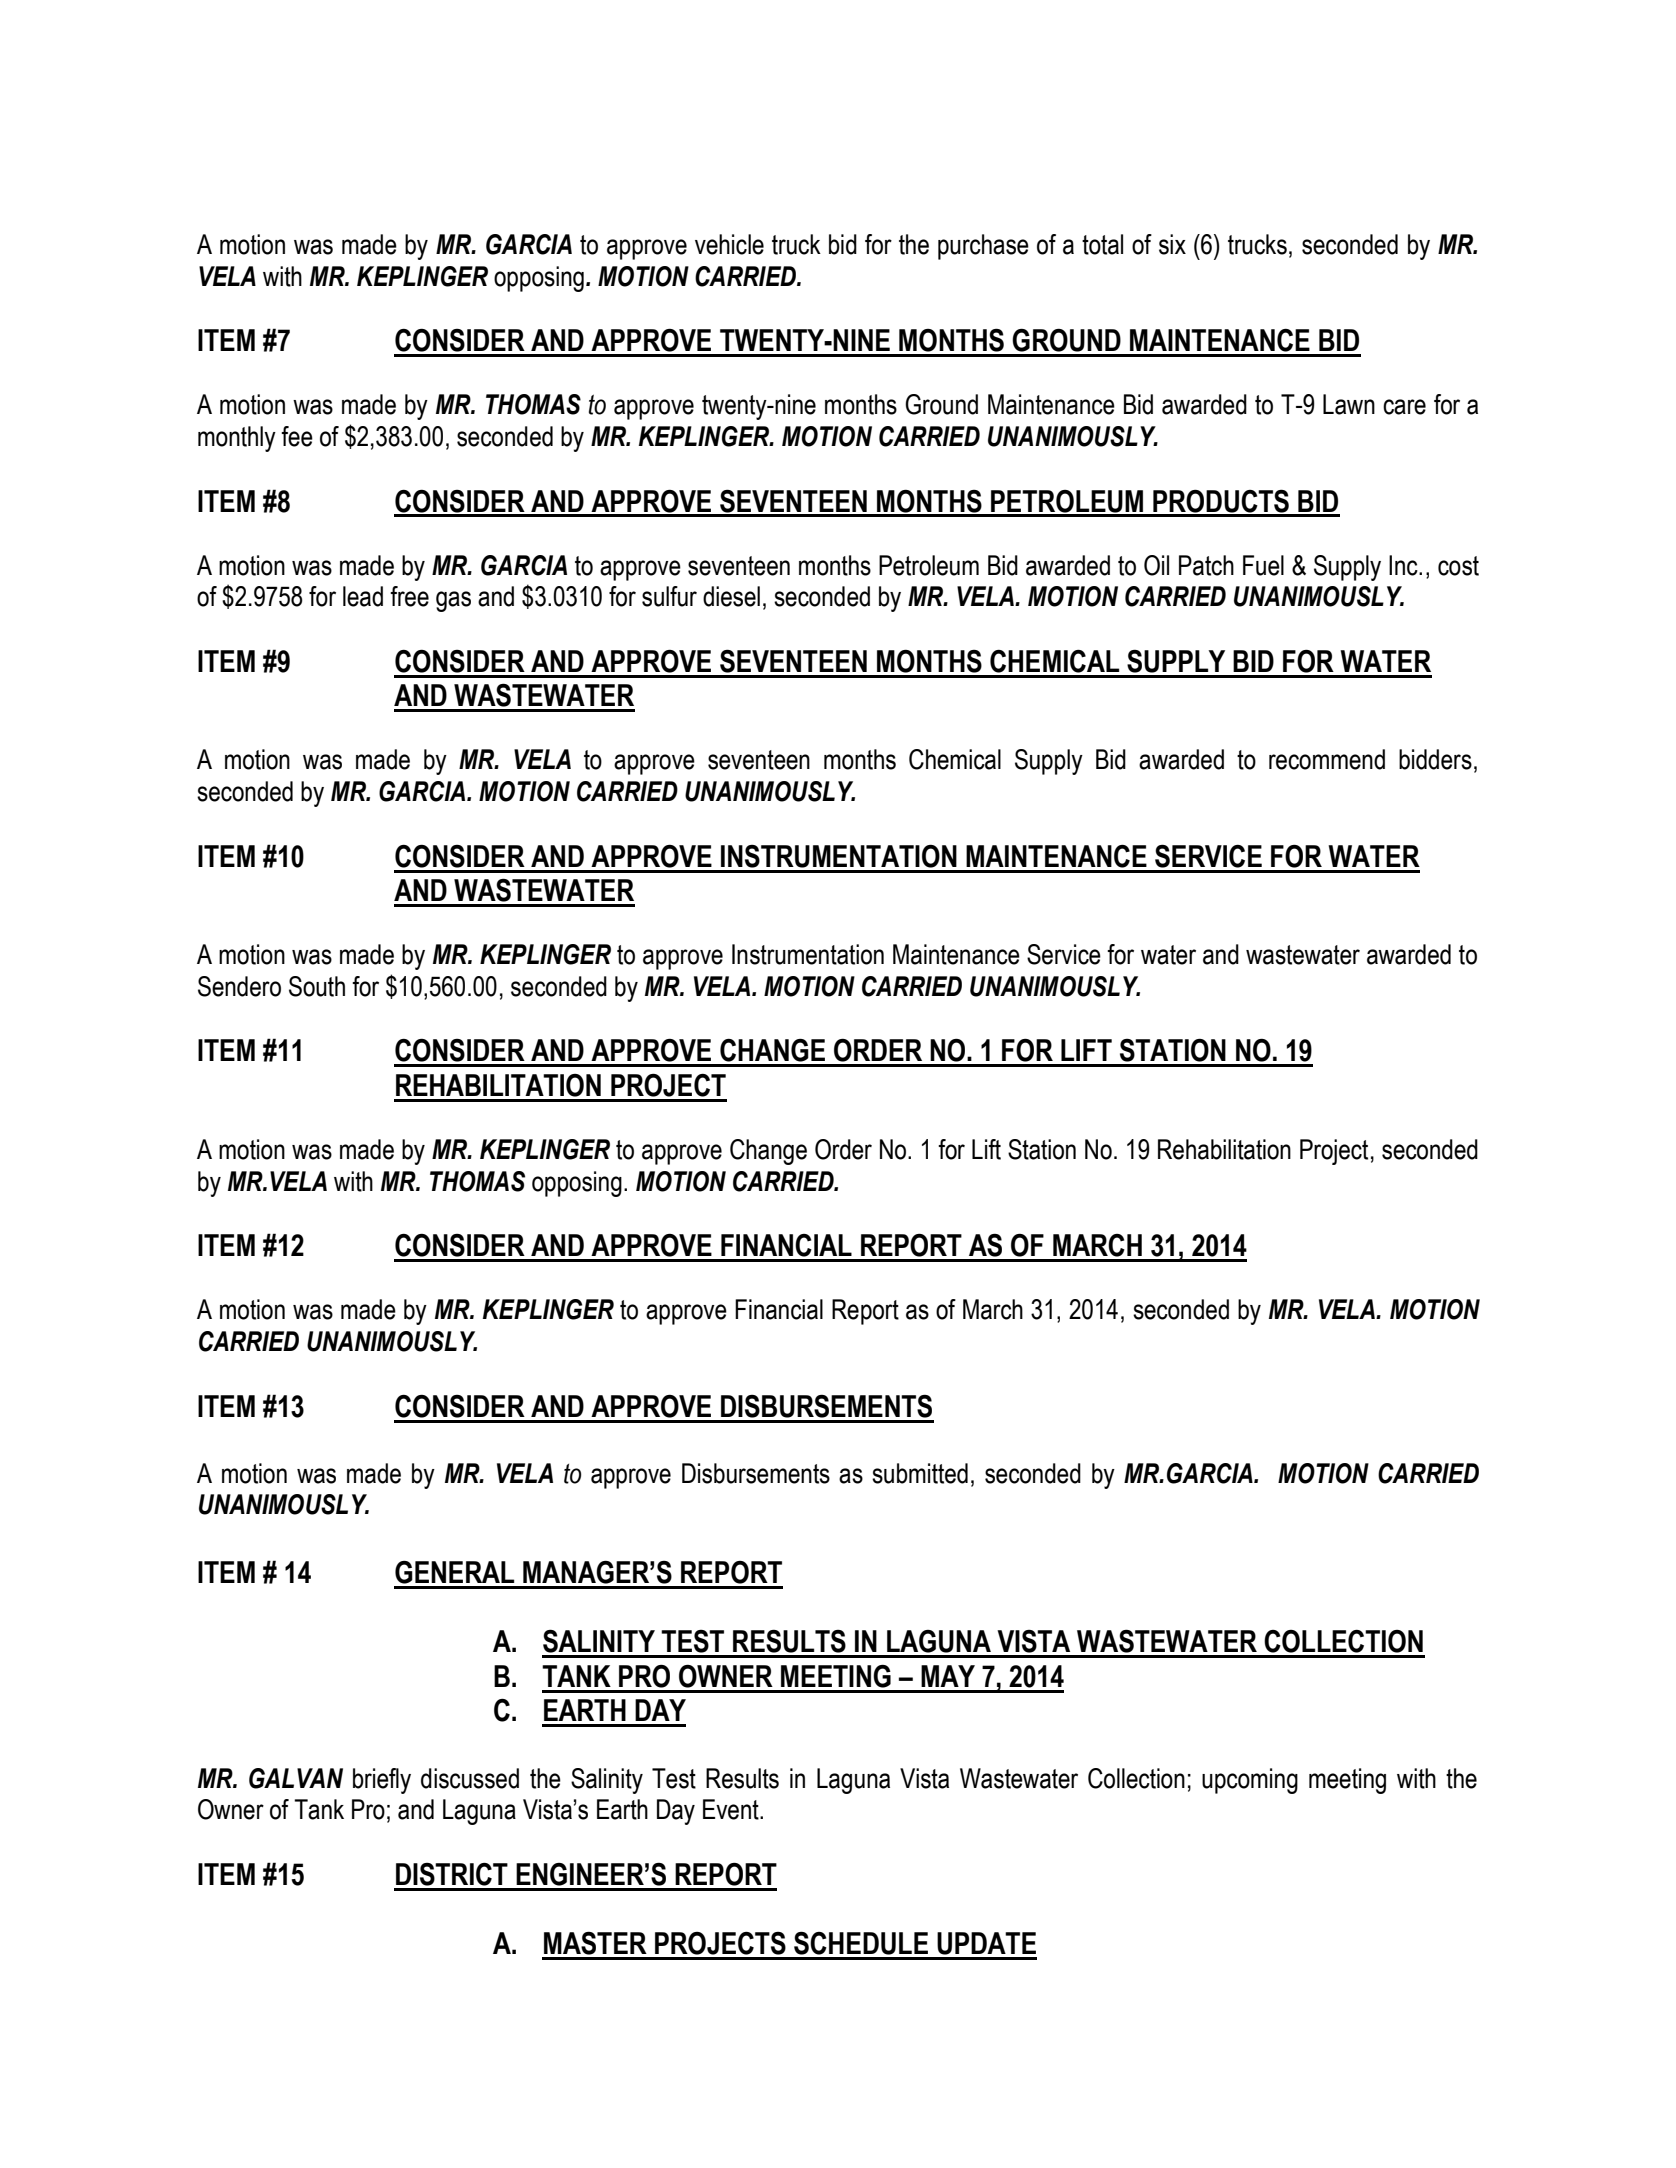 This image has width=1676, height=2168. Describe the element at coordinates (317, 986) in the image. I see `South` at that location.
